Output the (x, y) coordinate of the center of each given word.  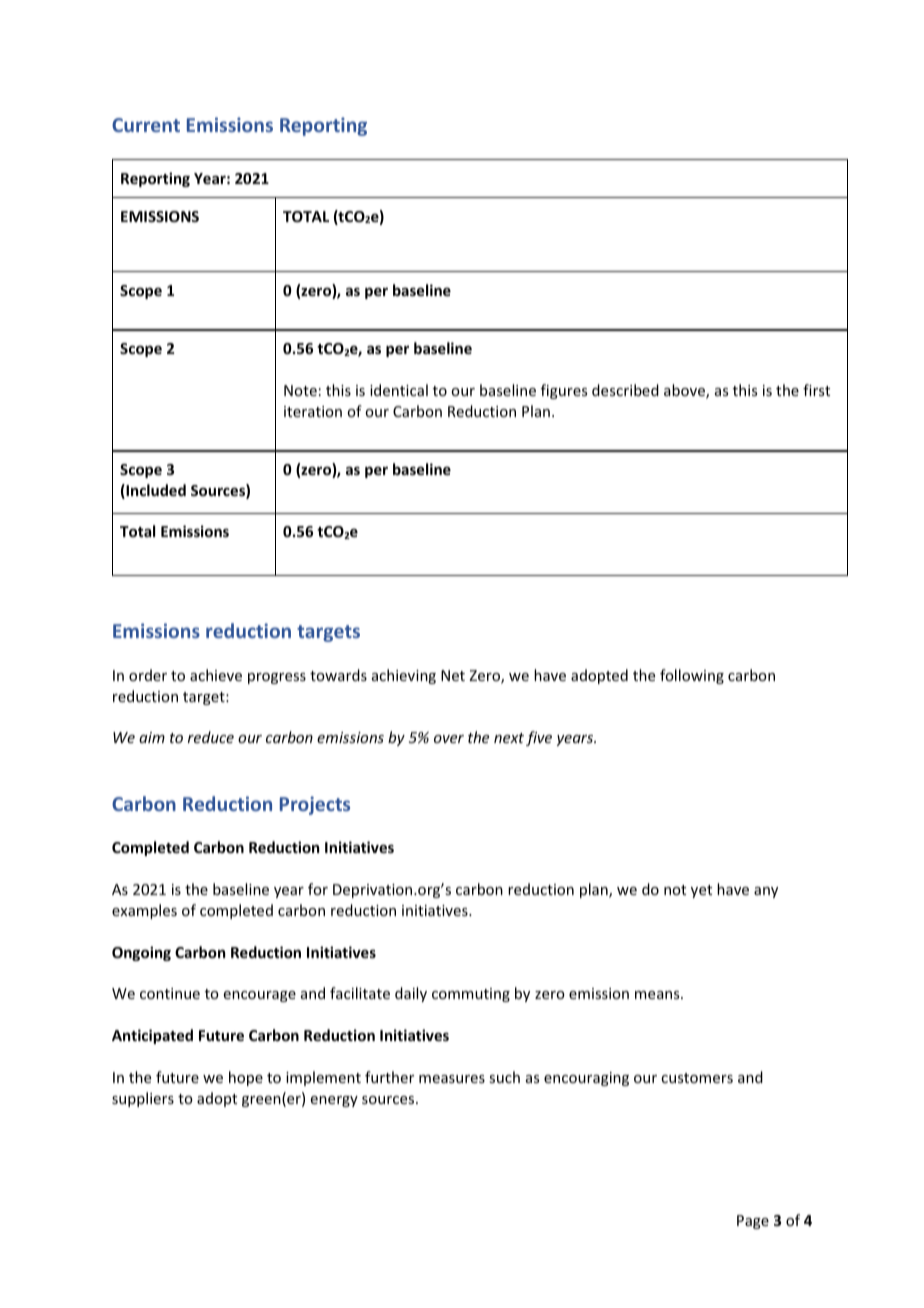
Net (453, 675)
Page (753, 1222)
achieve (216, 675)
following (692, 676)
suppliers (143, 1099)
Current (146, 125)
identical (399, 390)
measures (452, 1079)
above (685, 391)
